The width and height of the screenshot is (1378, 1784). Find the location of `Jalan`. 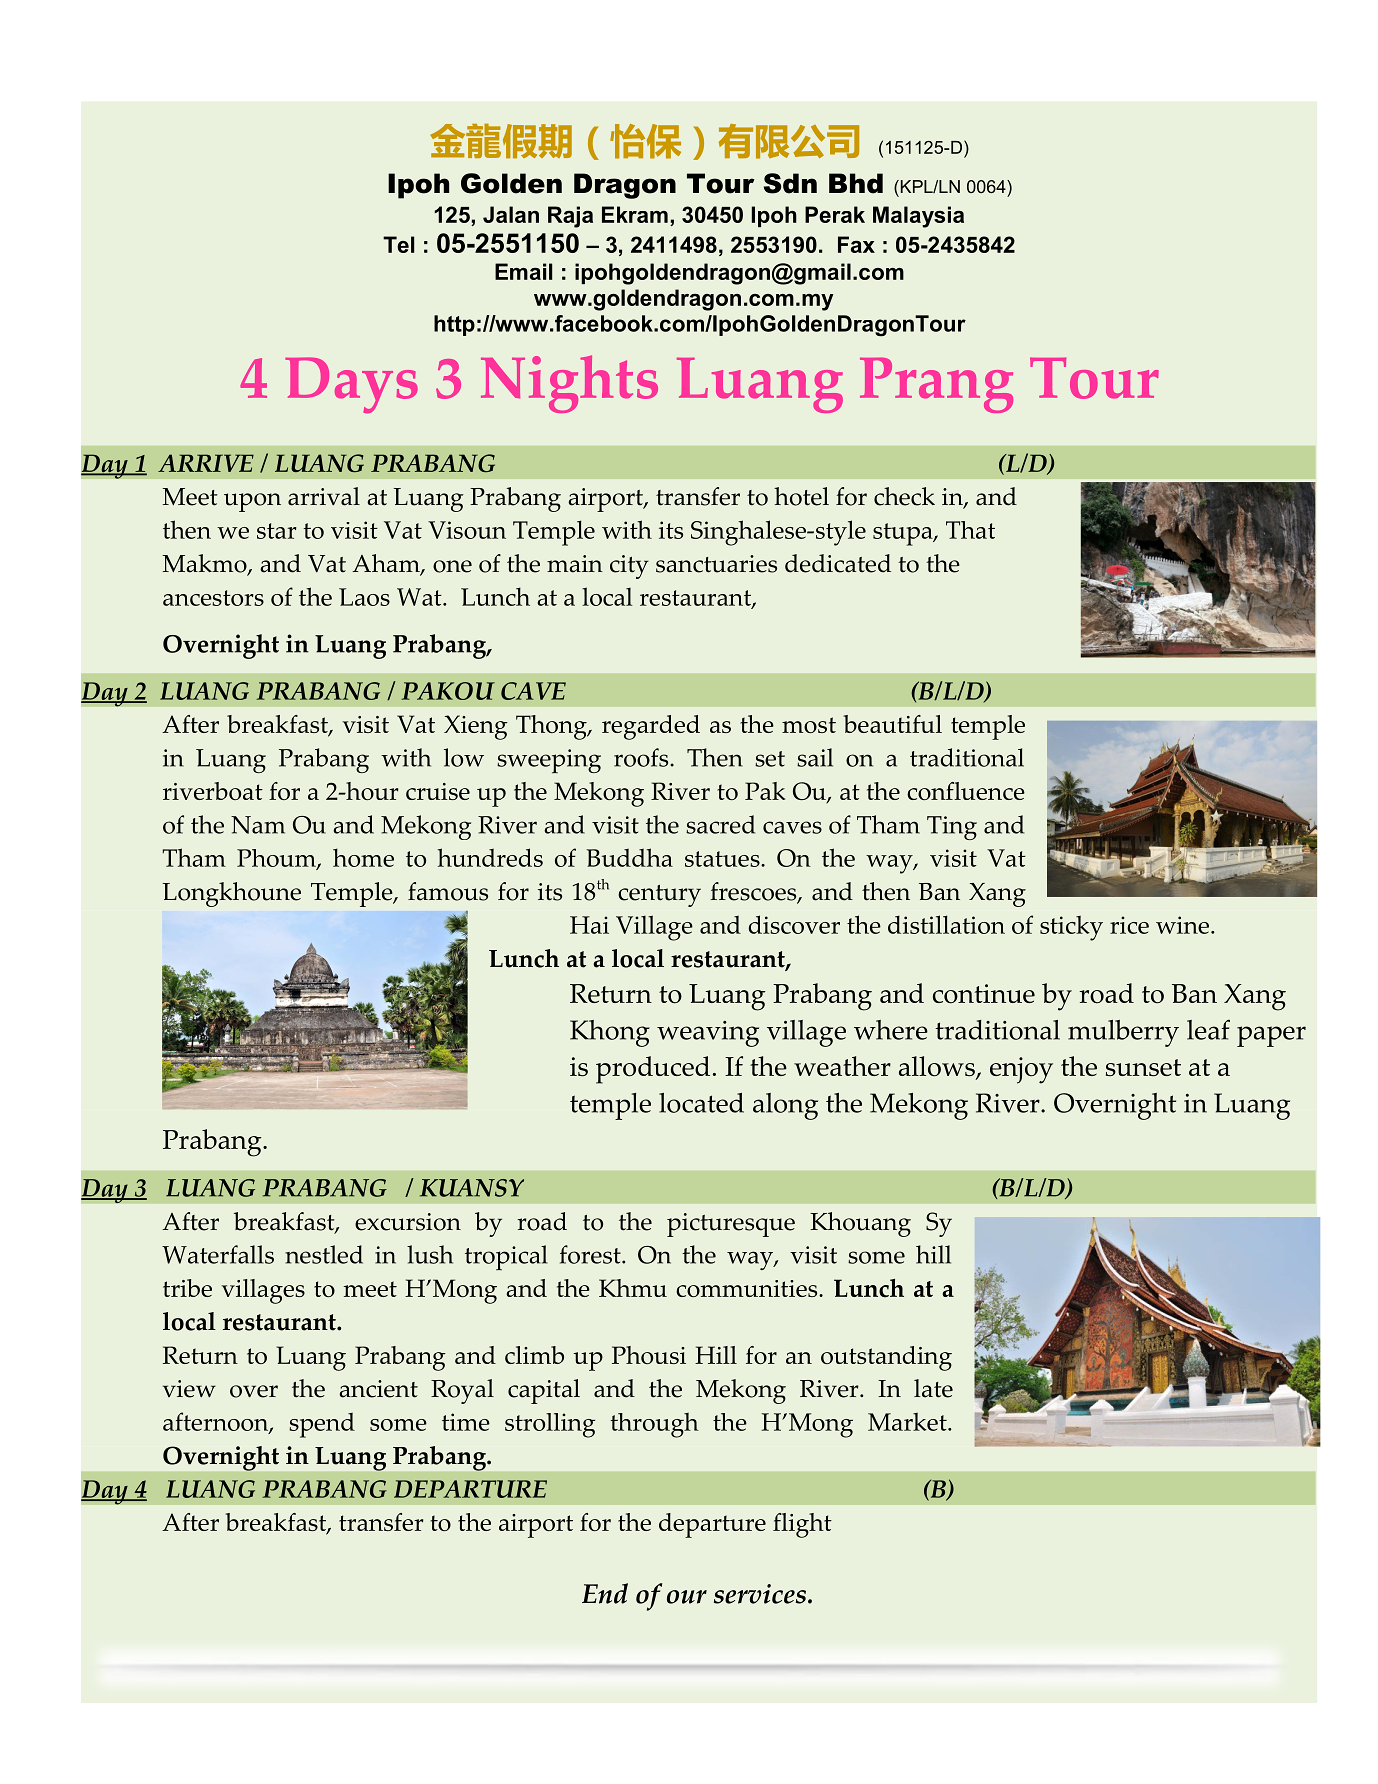

Jalan is located at coordinates (511, 214).
